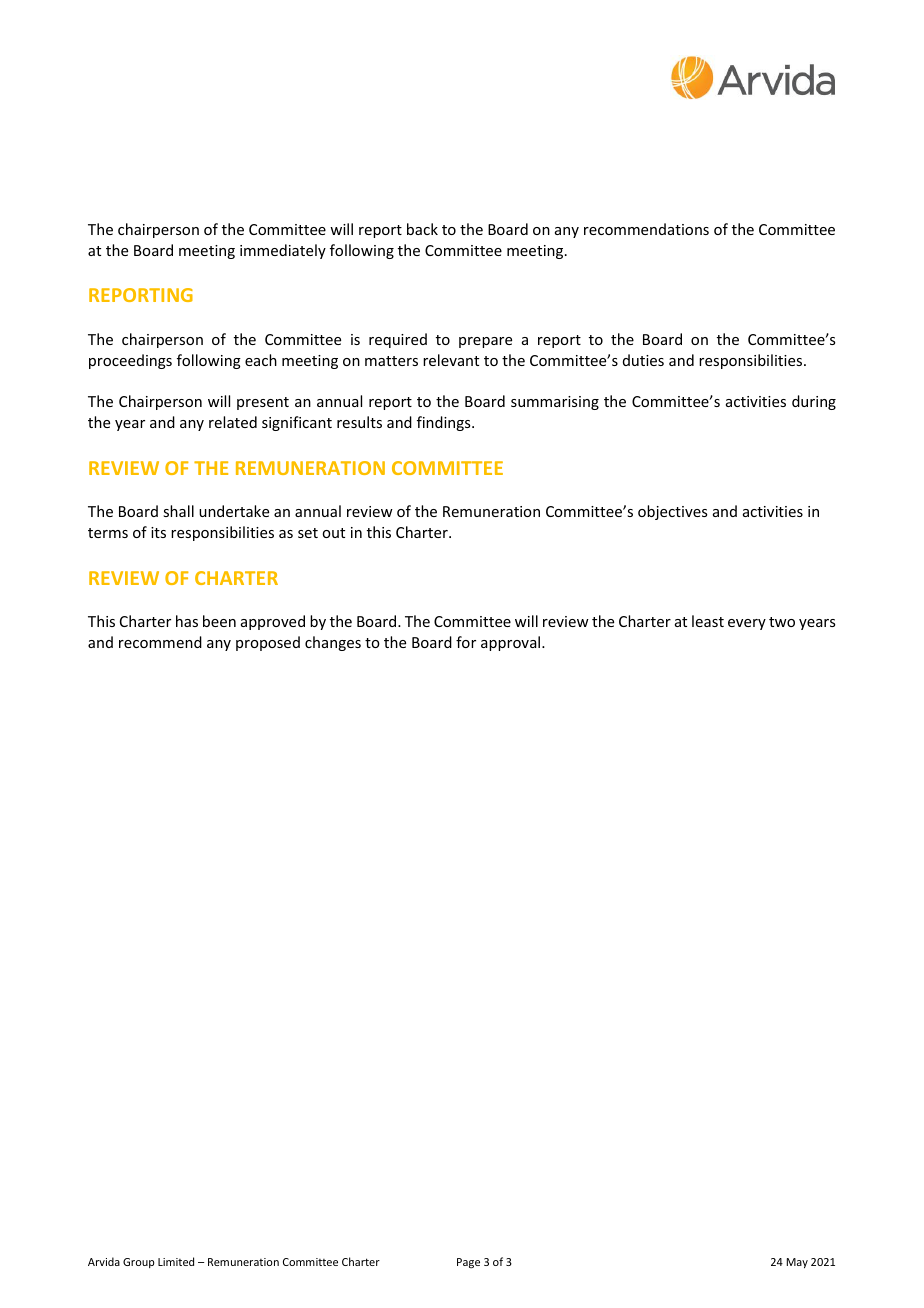 The image size is (924, 1308). What do you see at coordinates (445, 423) in the page?
I see `findings` at bounding box center [445, 423].
